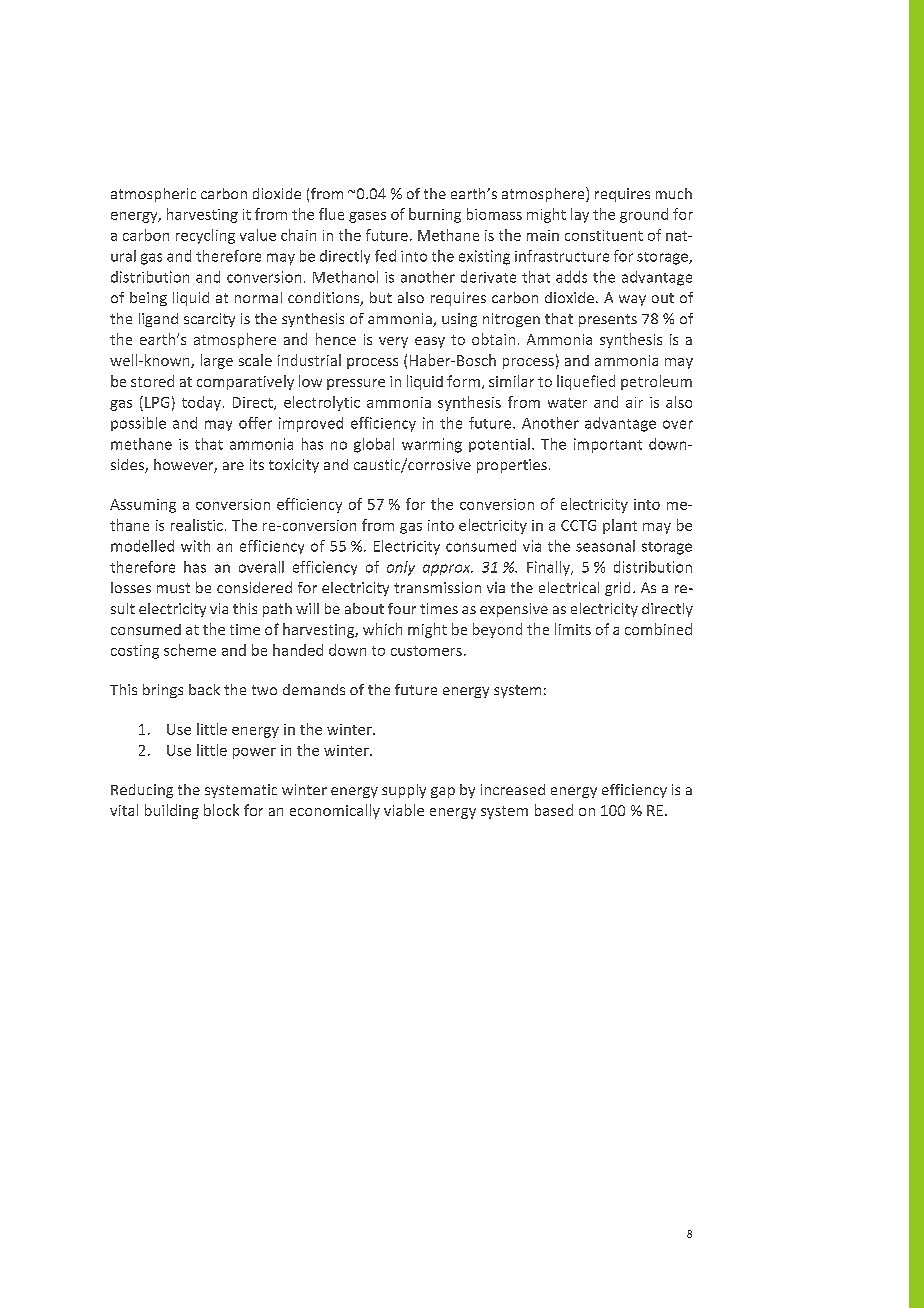  Describe the element at coordinates (217, 361) in the screenshot. I see `large` at that location.
